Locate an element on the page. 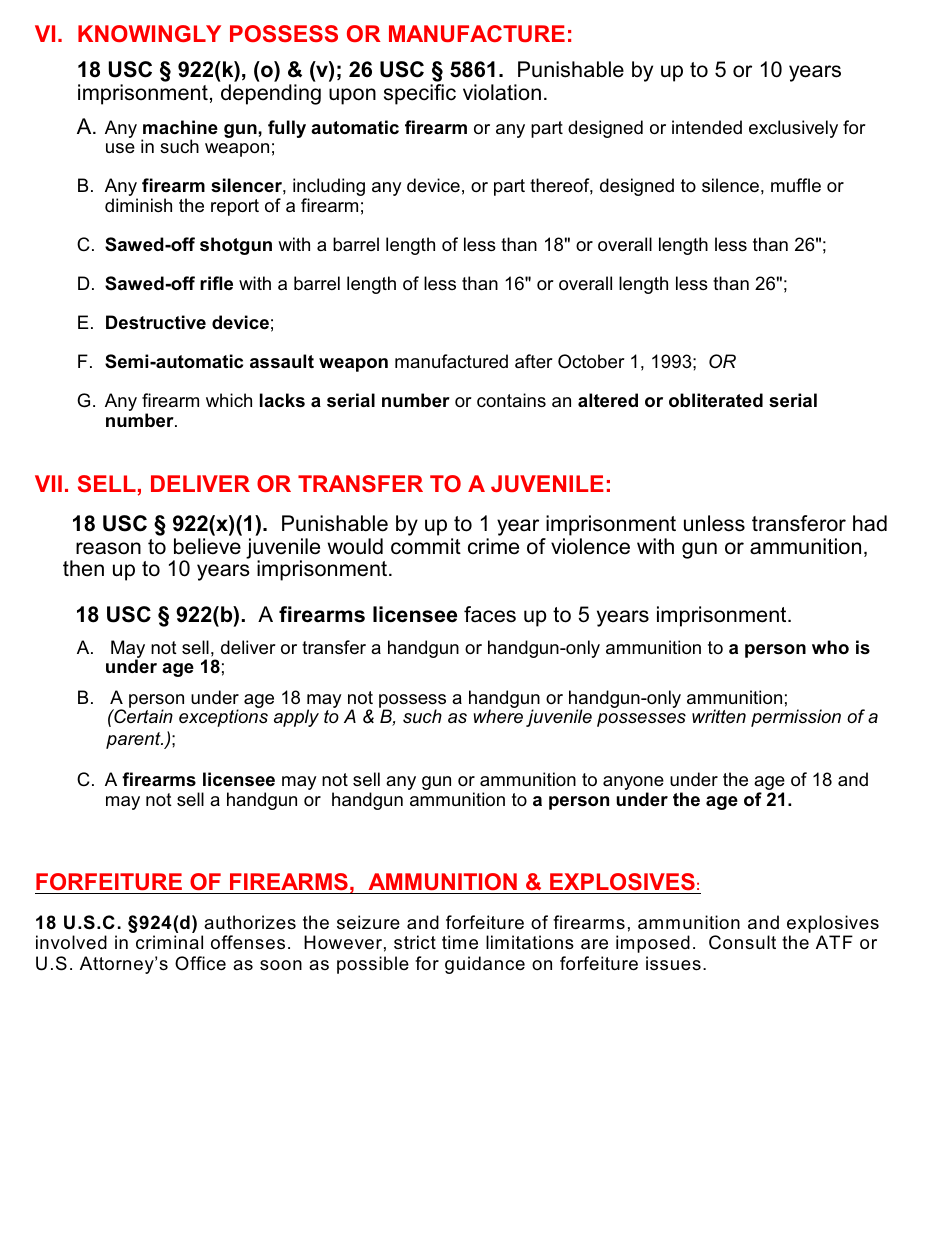 Image resolution: width=952 pixels, height=1233 pixels. Consult is located at coordinates (742, 942).
